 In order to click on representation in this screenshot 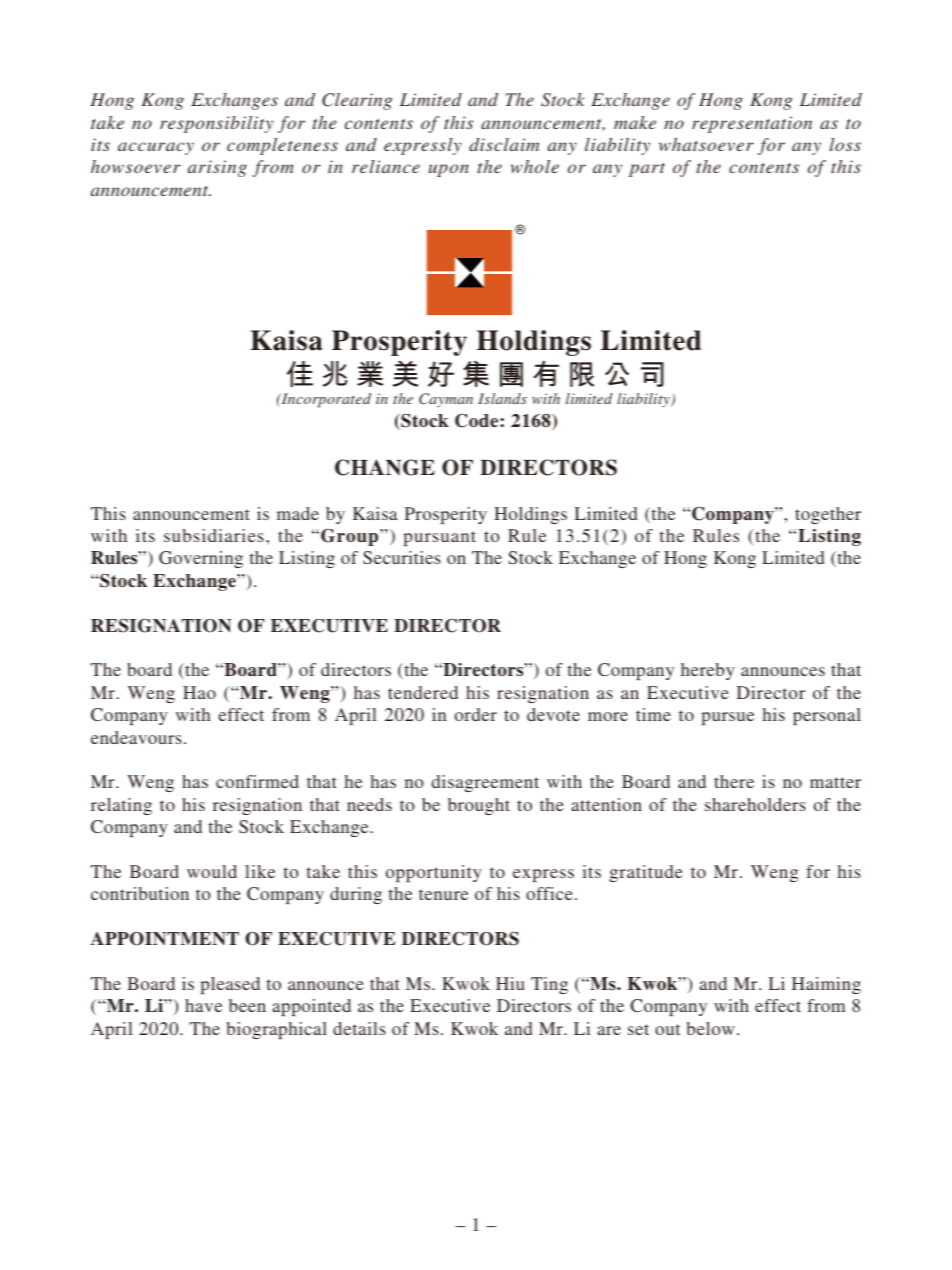, I will do `click(752, 124)`.
